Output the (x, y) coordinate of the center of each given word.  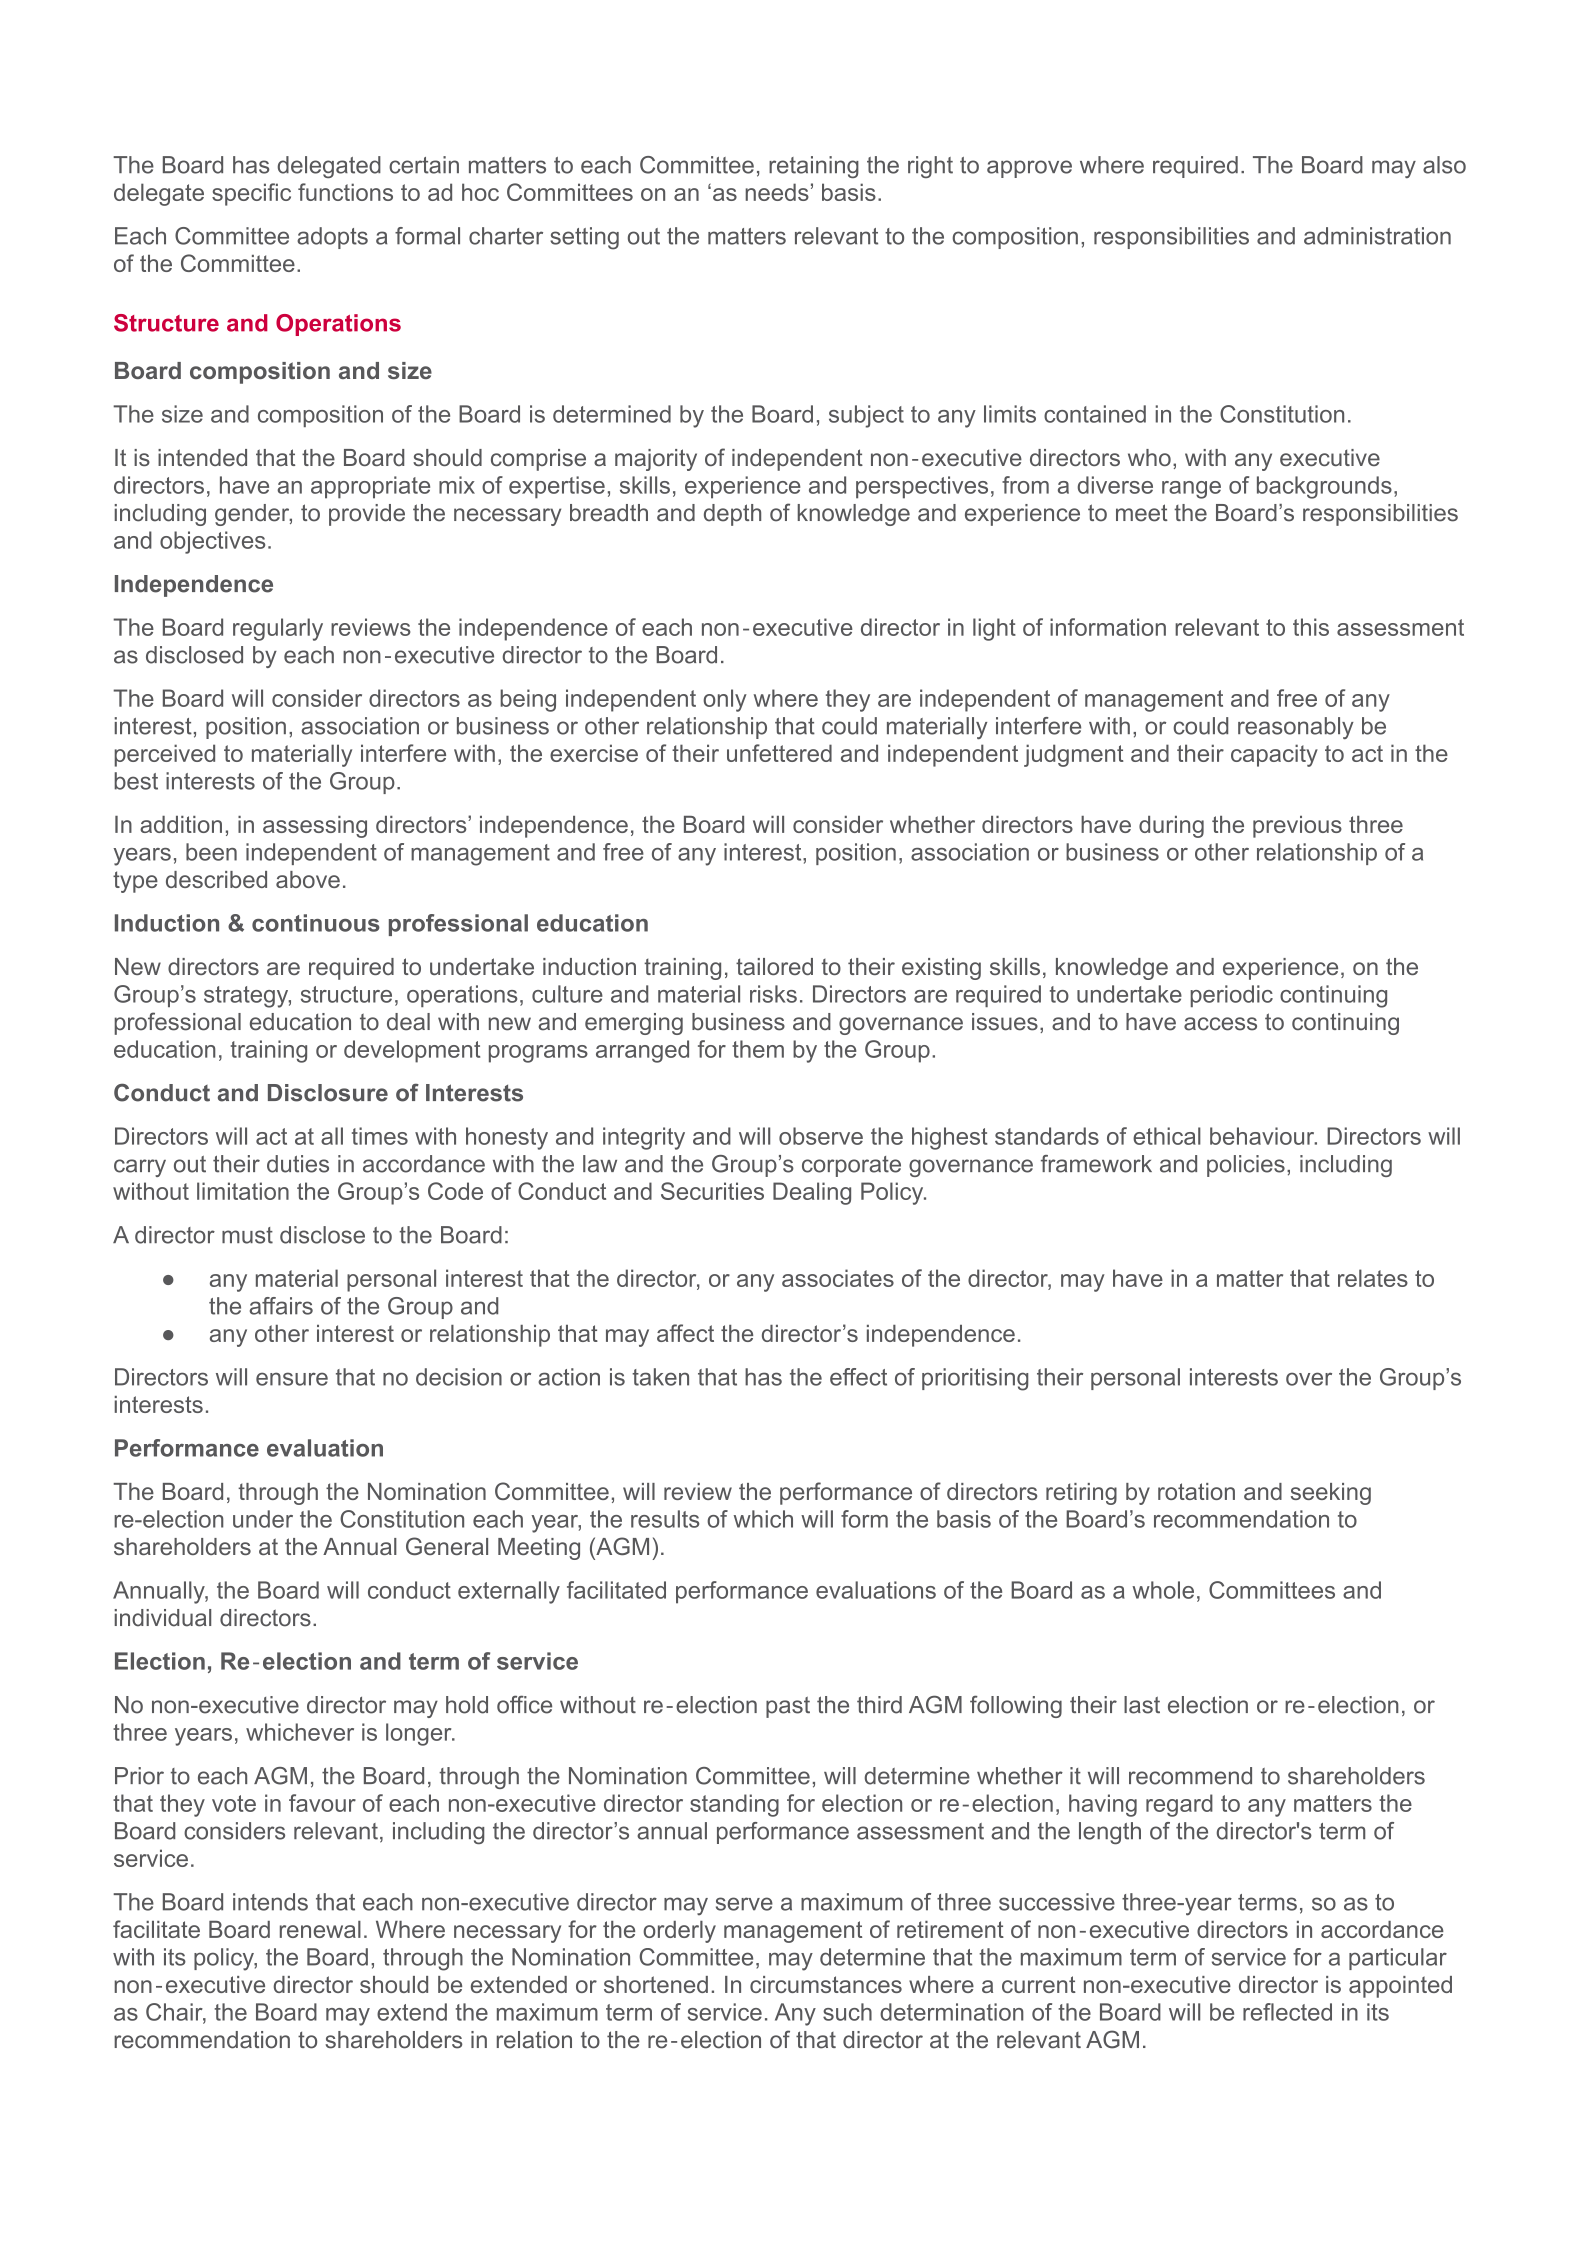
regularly (278, 629)
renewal (320, 1929)
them (758, 1049)
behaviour (1263, 1136)
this (1311, 627)
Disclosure (328, 1093)
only (725, 700)
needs (777, 192)
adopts (332, 238)
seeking (1331, 1494)
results (665, 1519)
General (447, 1546)
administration (1377, 236)
